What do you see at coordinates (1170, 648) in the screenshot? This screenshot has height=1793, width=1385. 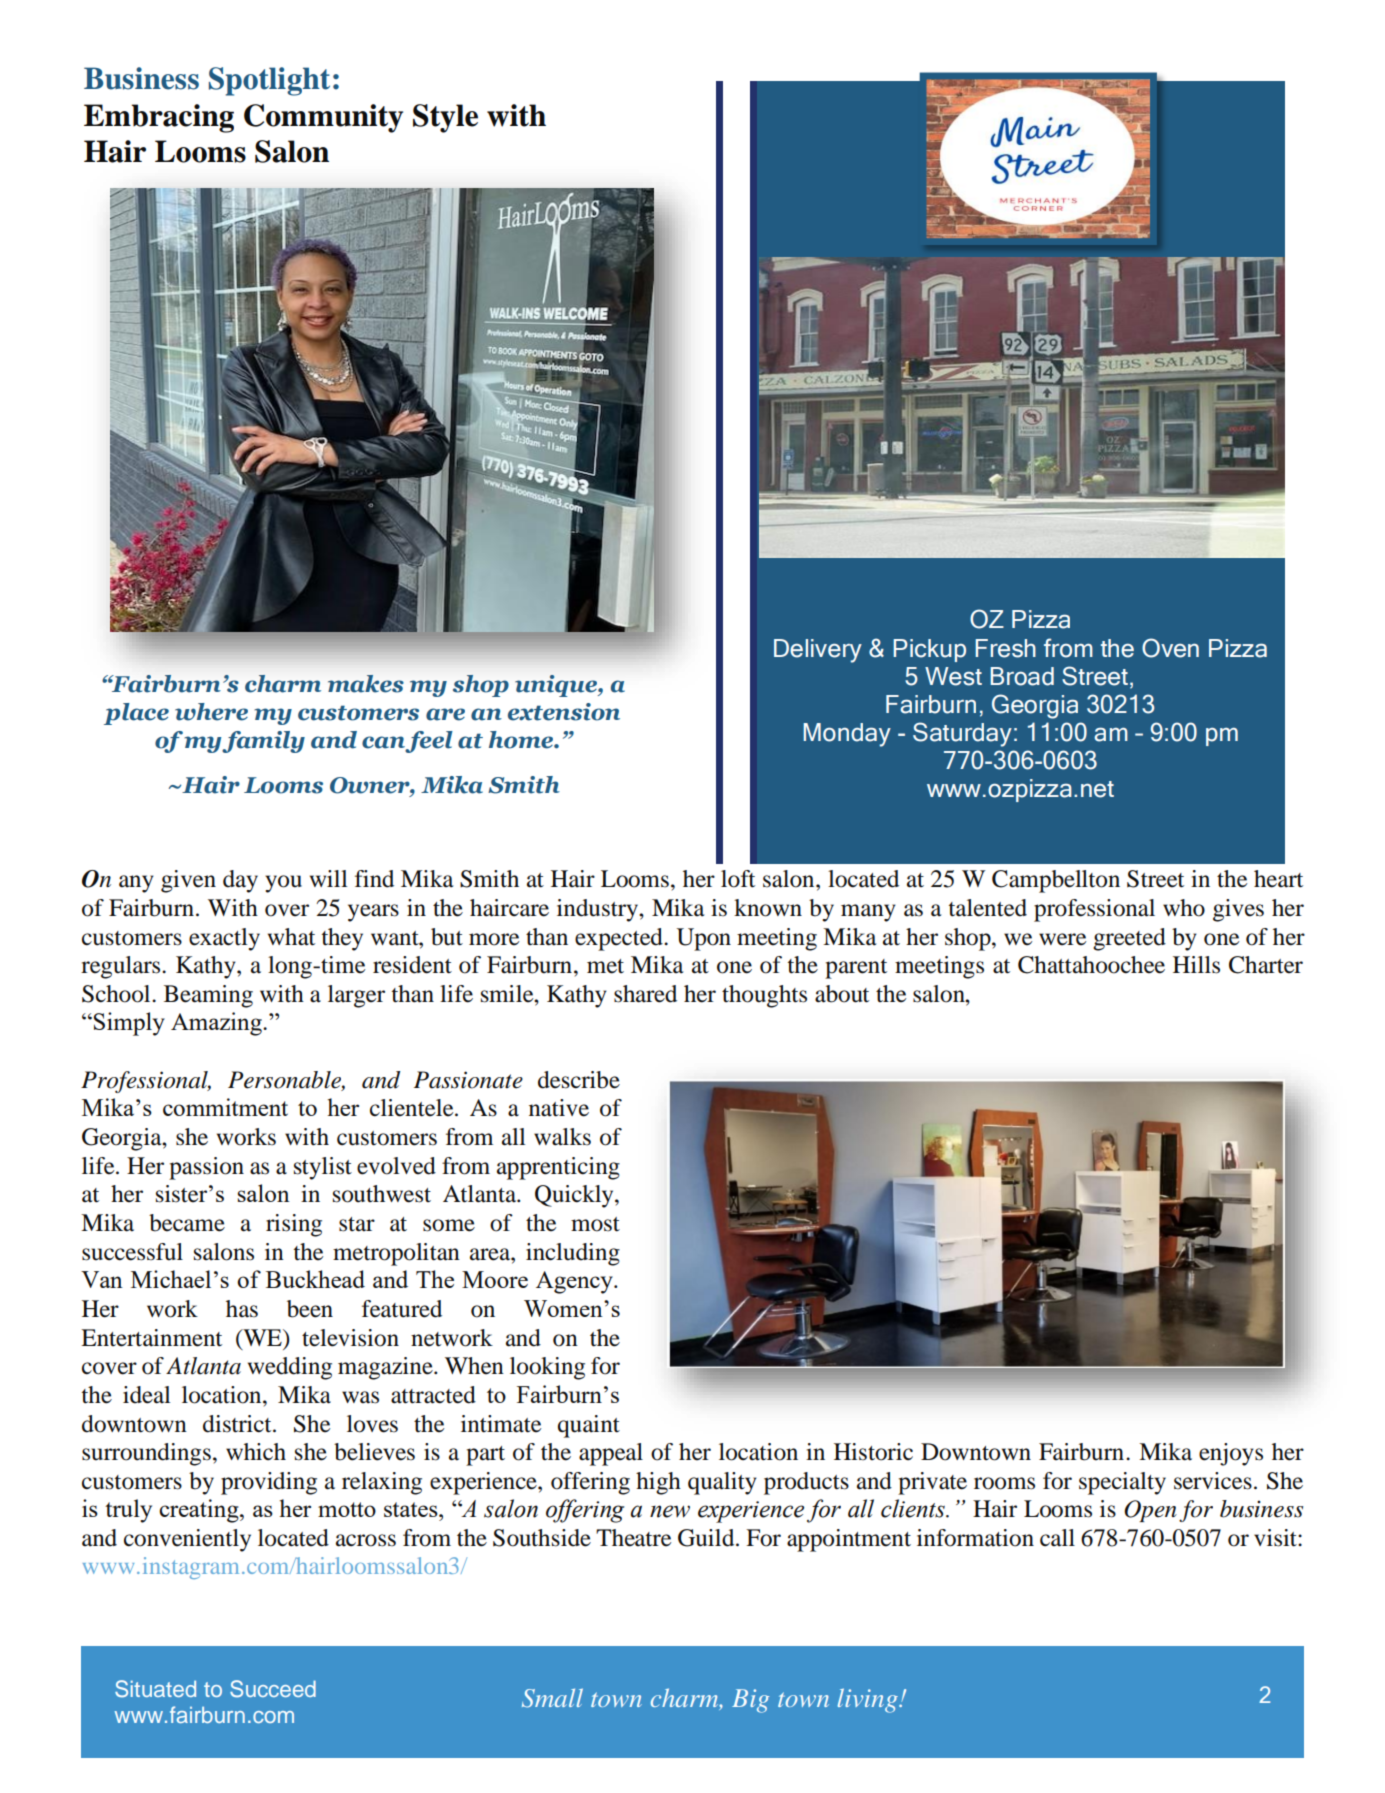 I see `Oven` at bounding box center [1170, 648].
